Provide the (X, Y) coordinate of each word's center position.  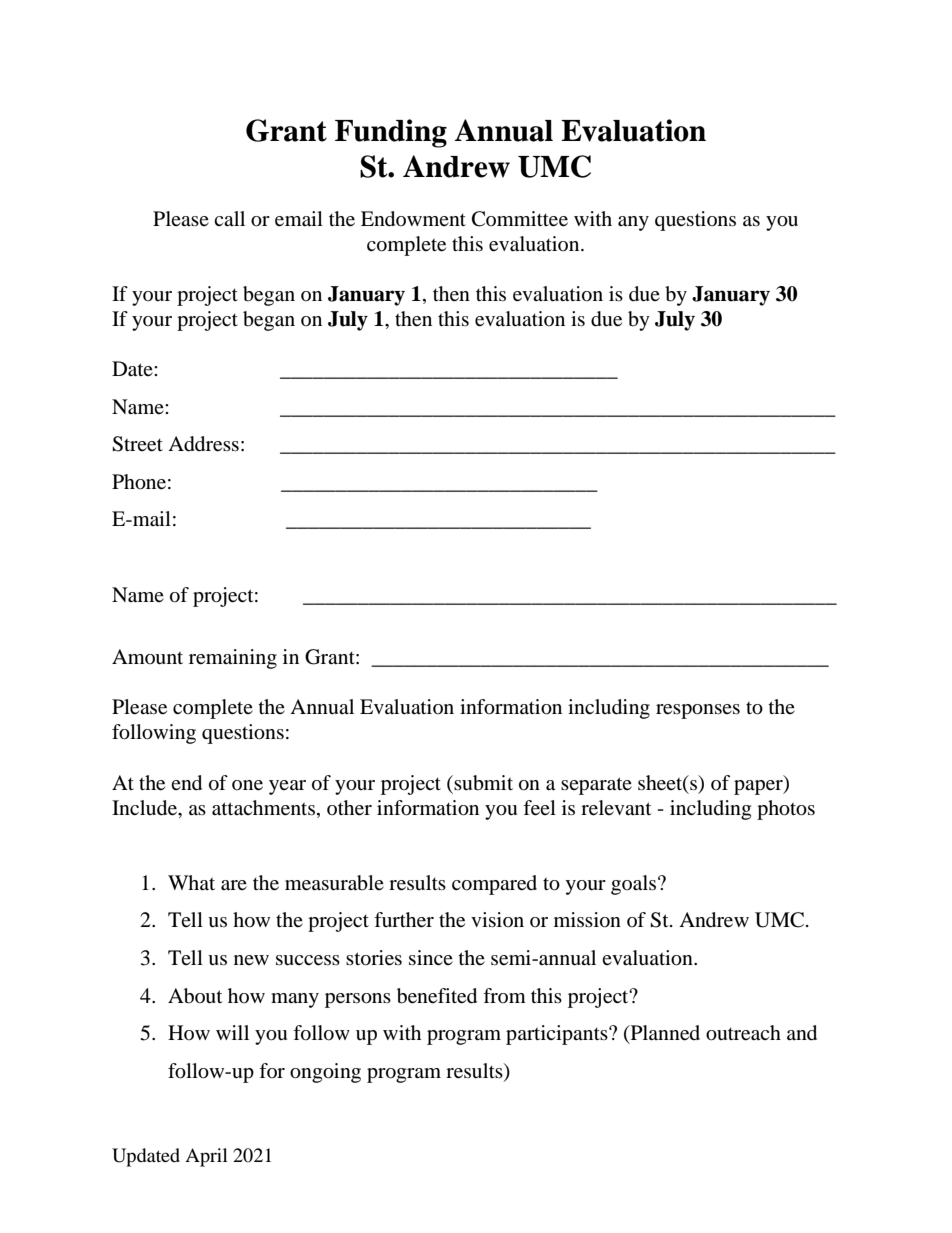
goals (633, 885)
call (229, 218)
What (191, 882)
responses (698, 711)
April (206, 1157)
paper (759, 787)
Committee (520, 219)
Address (203, 444)
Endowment (413, 219)
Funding (391, 133)
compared (494, 885)
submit (483, 783)
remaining (233, 659)
